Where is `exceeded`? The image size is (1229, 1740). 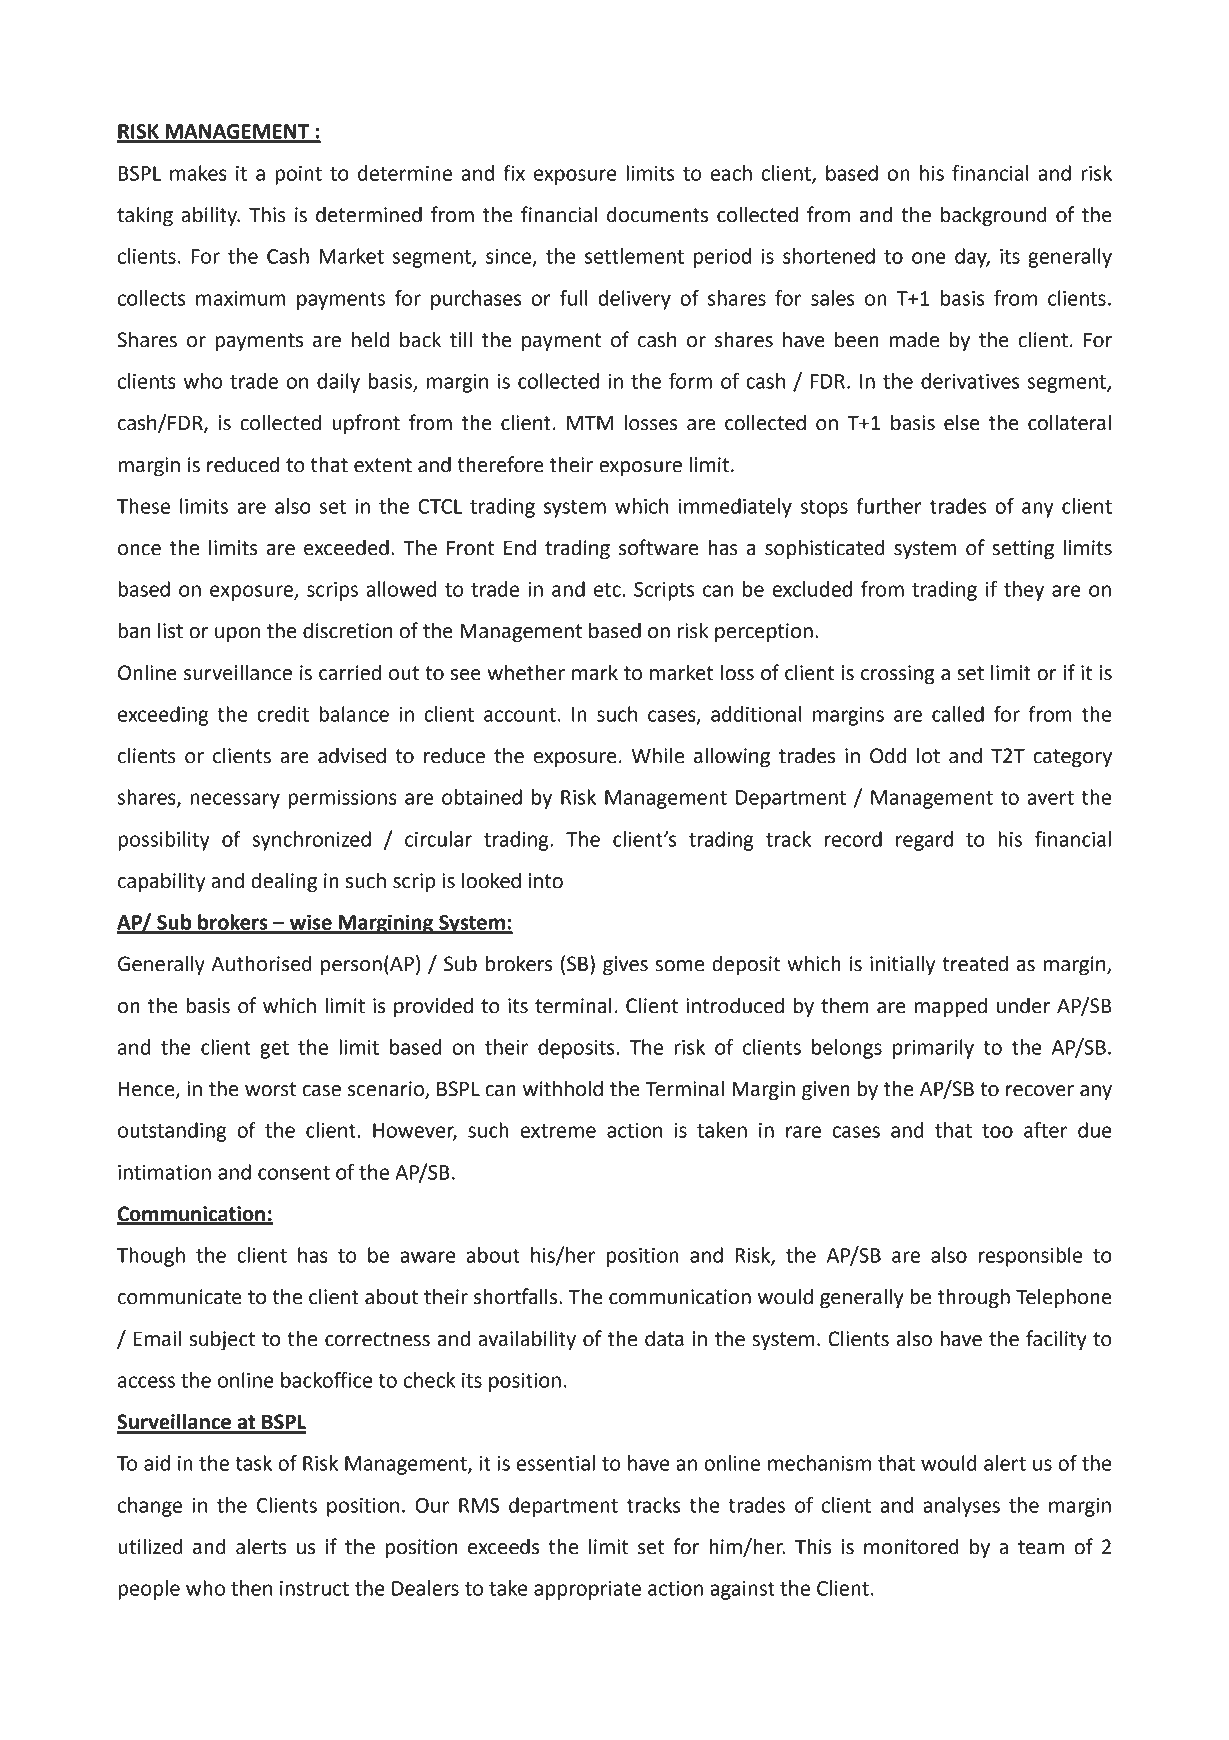 exceeded is located at coordinates (346, 547).
